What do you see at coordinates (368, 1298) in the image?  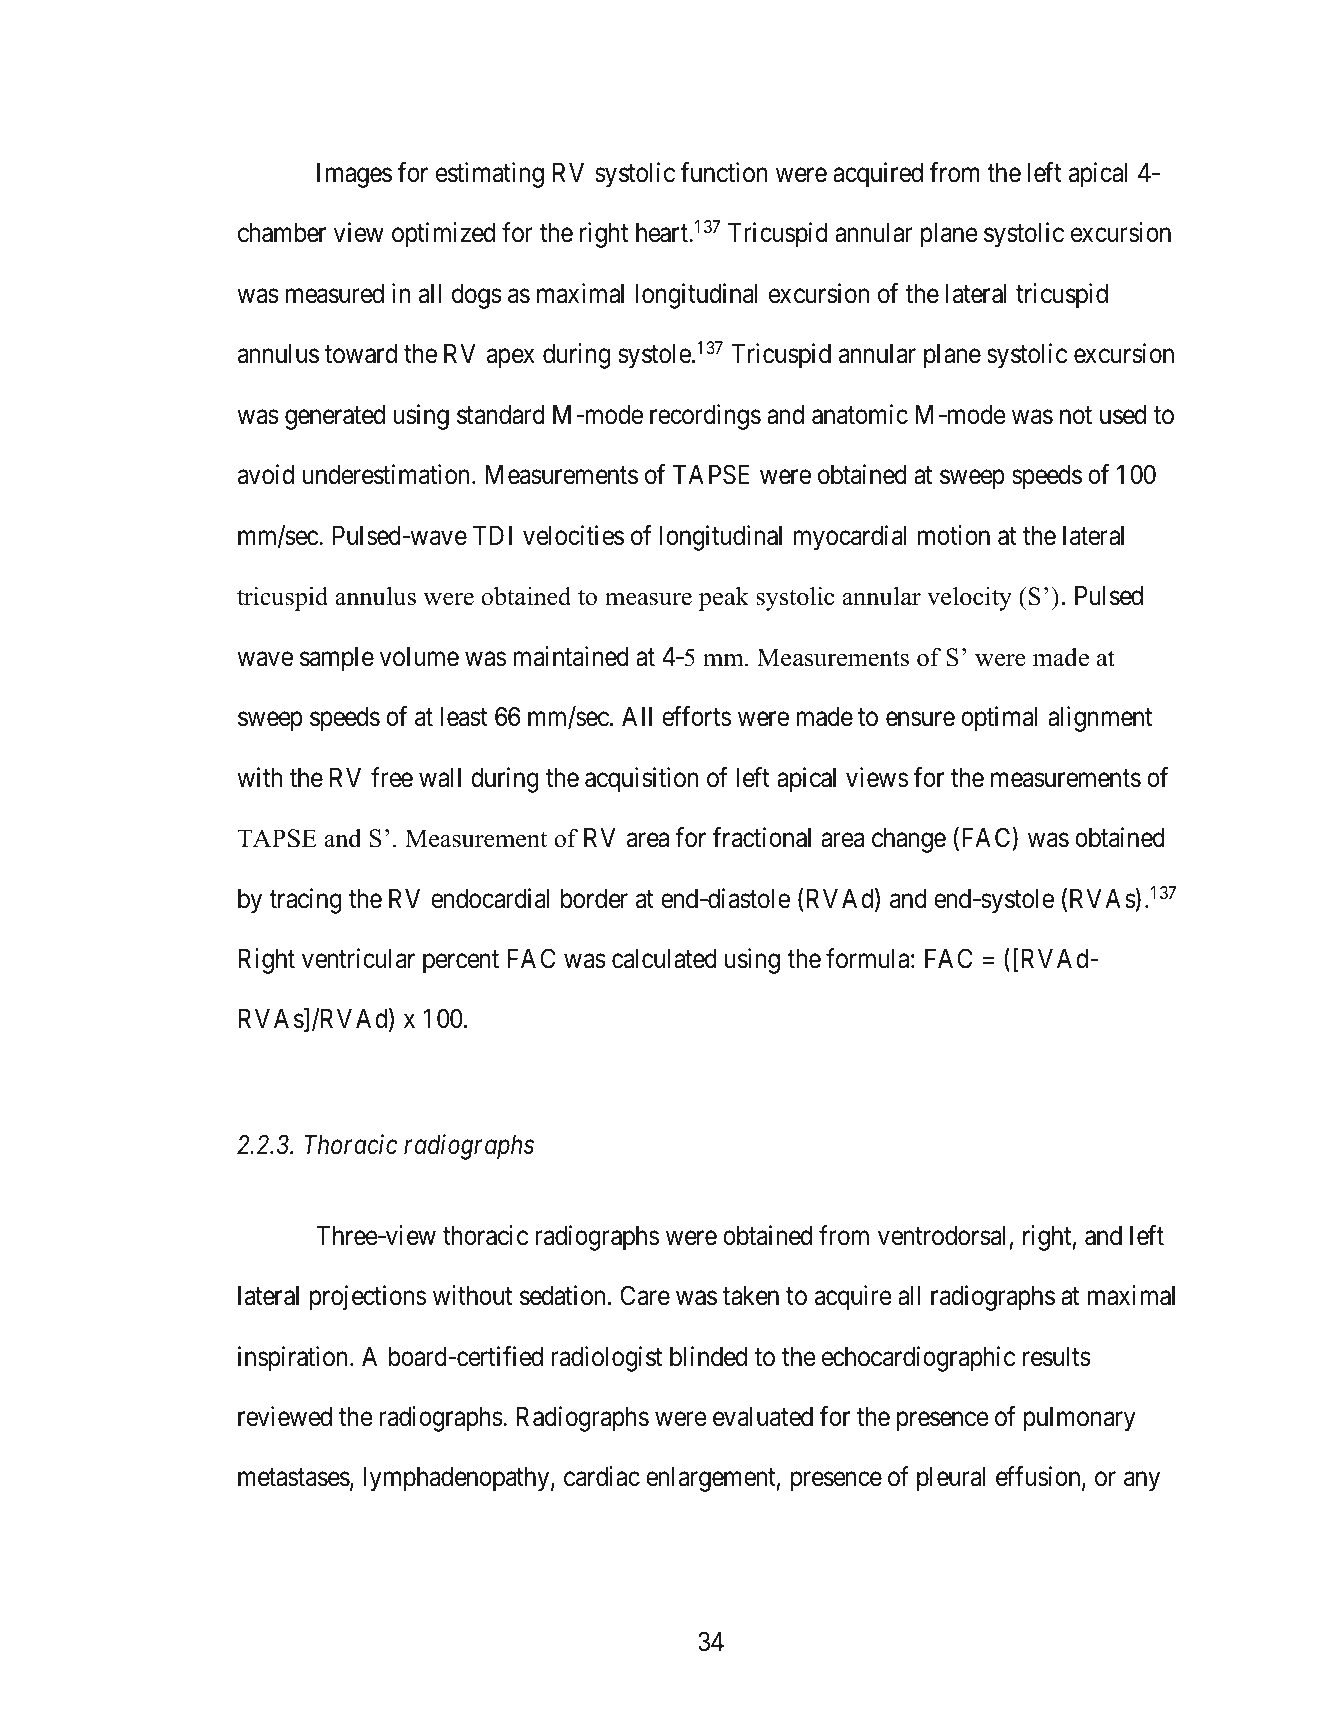 I see `projections` at bounding box center [368, 1298].
